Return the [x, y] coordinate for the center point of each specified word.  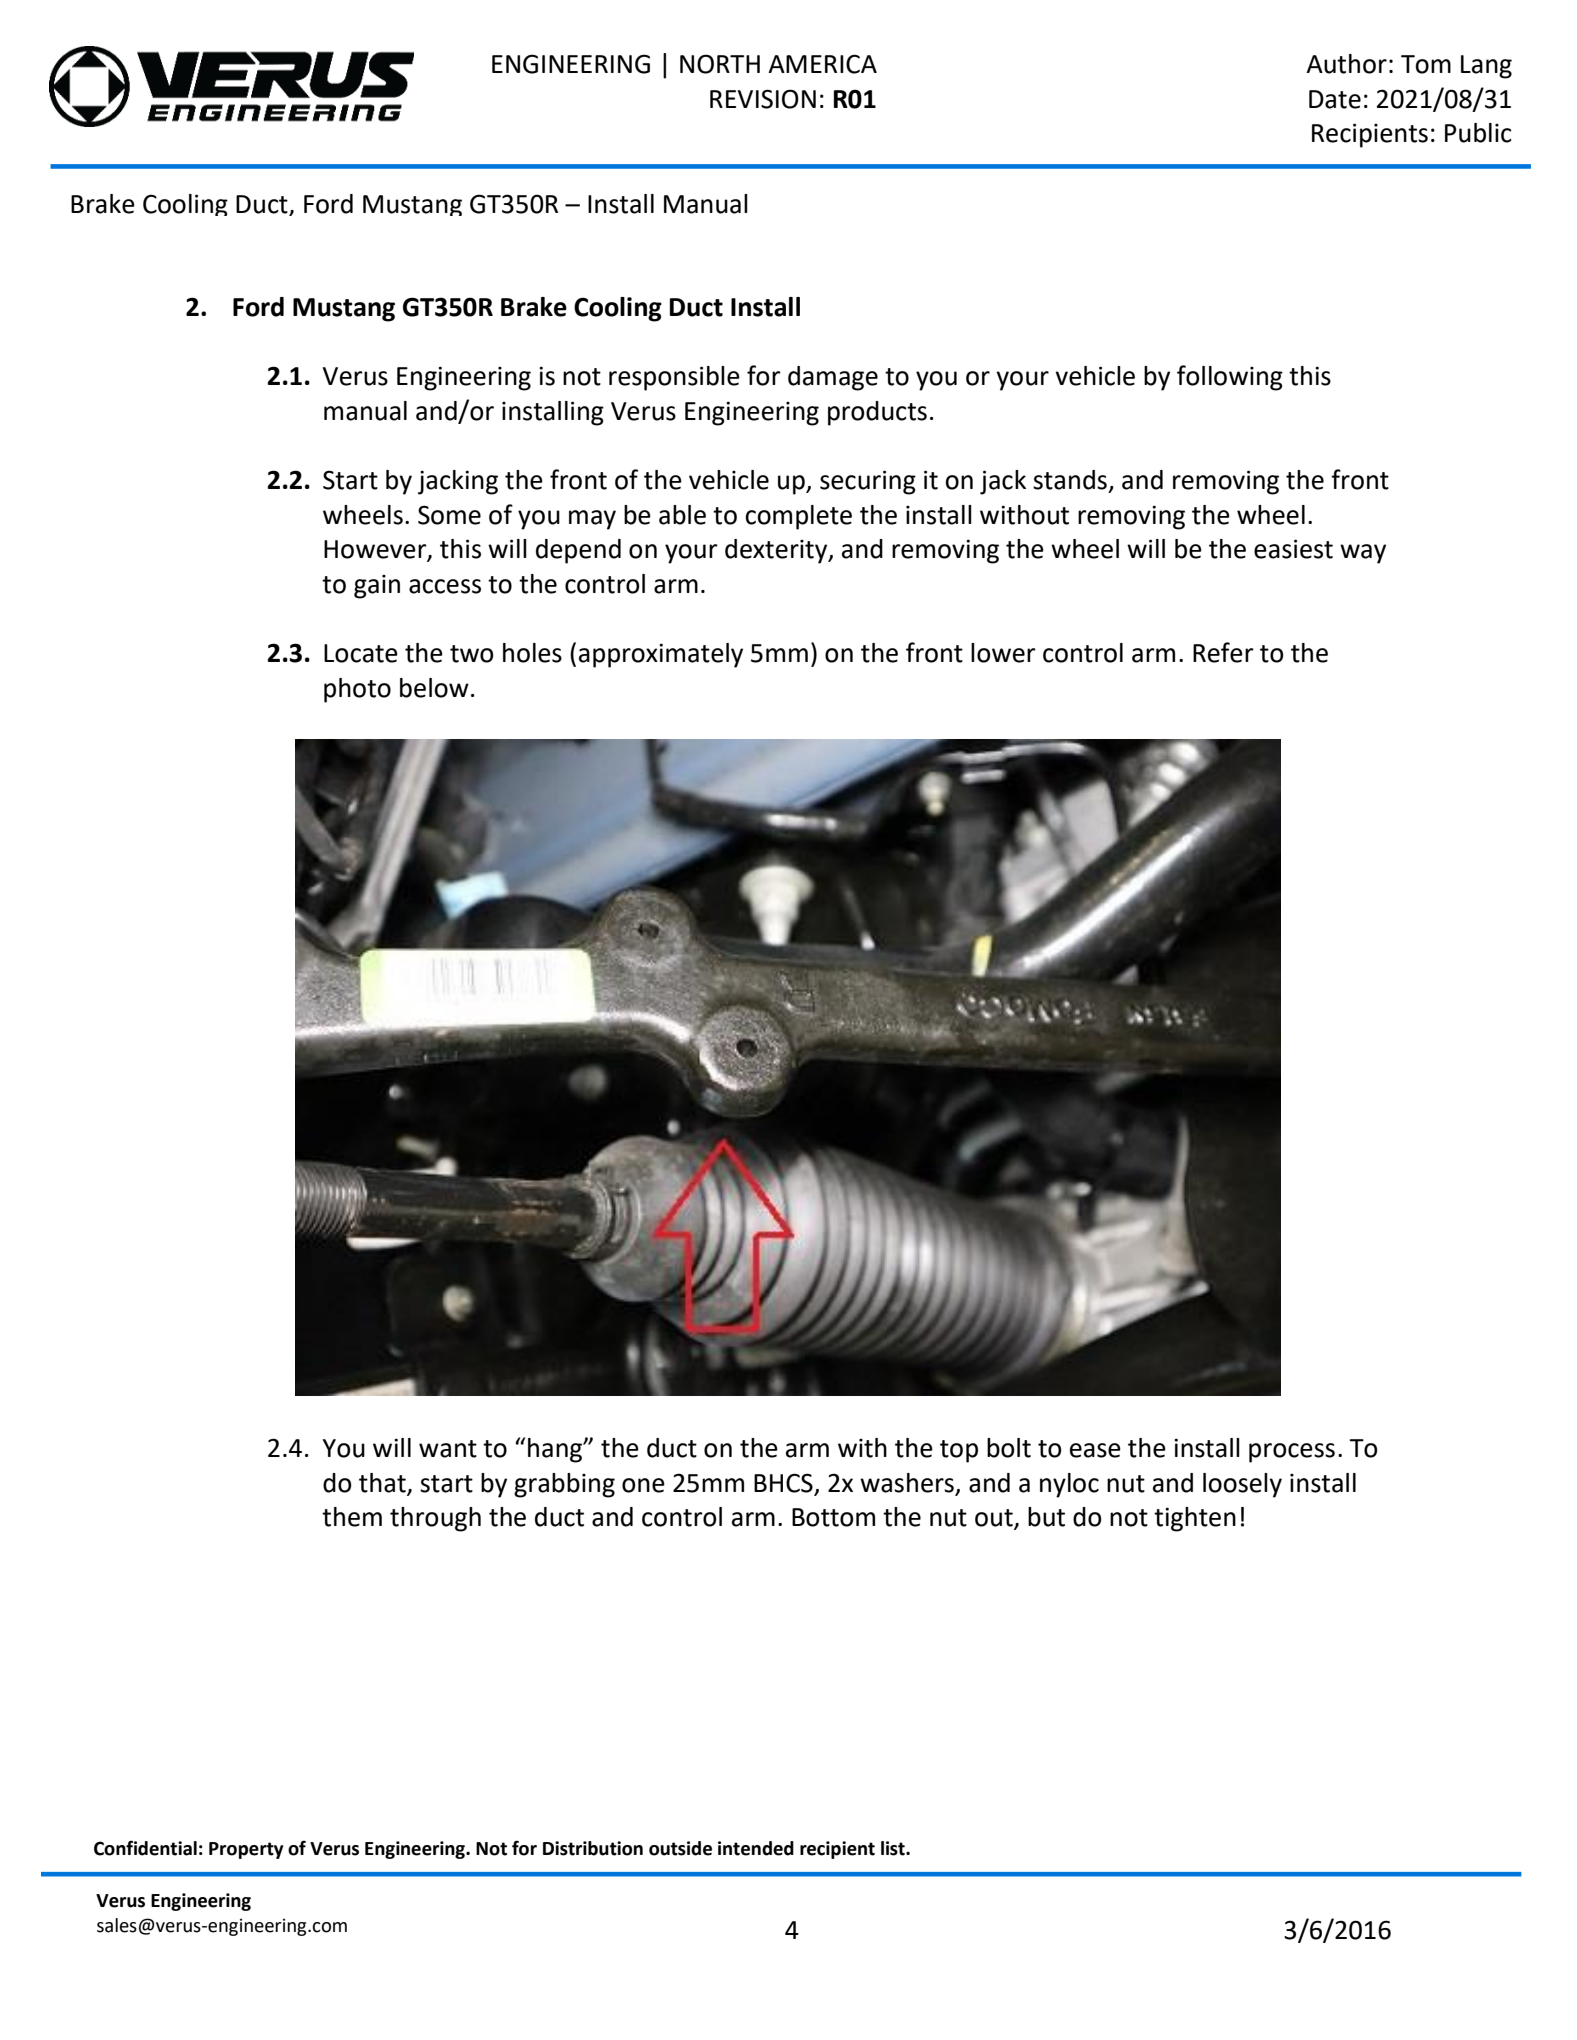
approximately [661, 655]
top [959, 1451]
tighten [1195, 1519]
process [1292, 1453]
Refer [1223, 652]
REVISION [763, 99]
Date [1335, 99]
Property [246, 1850]
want [448, 1449]
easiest [1293, 549]
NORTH [720, 64]
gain [377, 587]
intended [756, 1848]
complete [798, 517]
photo [357, 690]
